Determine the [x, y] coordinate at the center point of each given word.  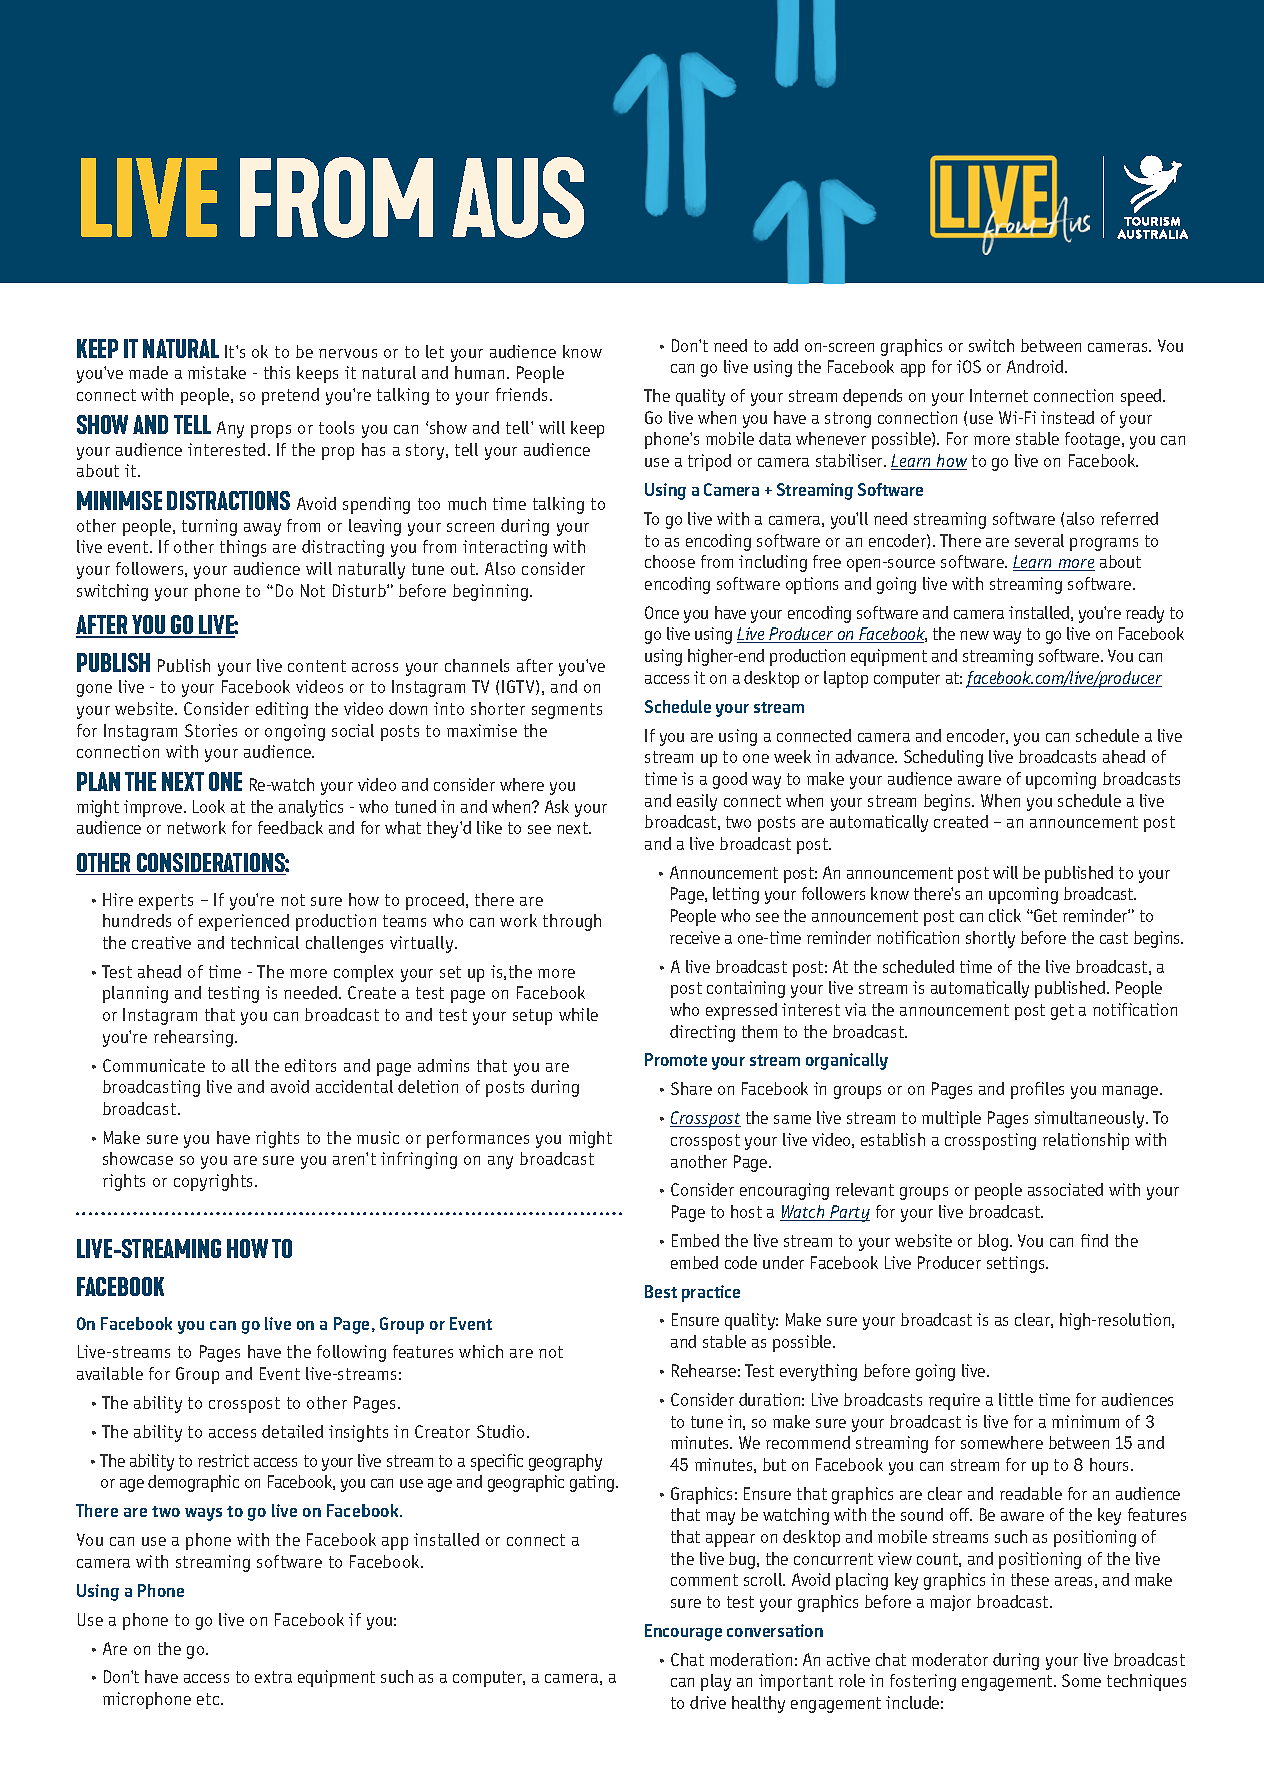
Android [1036, 366]
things [243, 548]
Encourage [683, 1632]
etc [209, 1699]
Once [662, 612]
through [572, 922]
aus [518, 197]
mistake [217, 372]
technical [265, 942]
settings [1017, 1264]
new [974, 635]
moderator [950, 1659]
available [110, 1373]
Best [661, 1291]
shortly [990, 939]
